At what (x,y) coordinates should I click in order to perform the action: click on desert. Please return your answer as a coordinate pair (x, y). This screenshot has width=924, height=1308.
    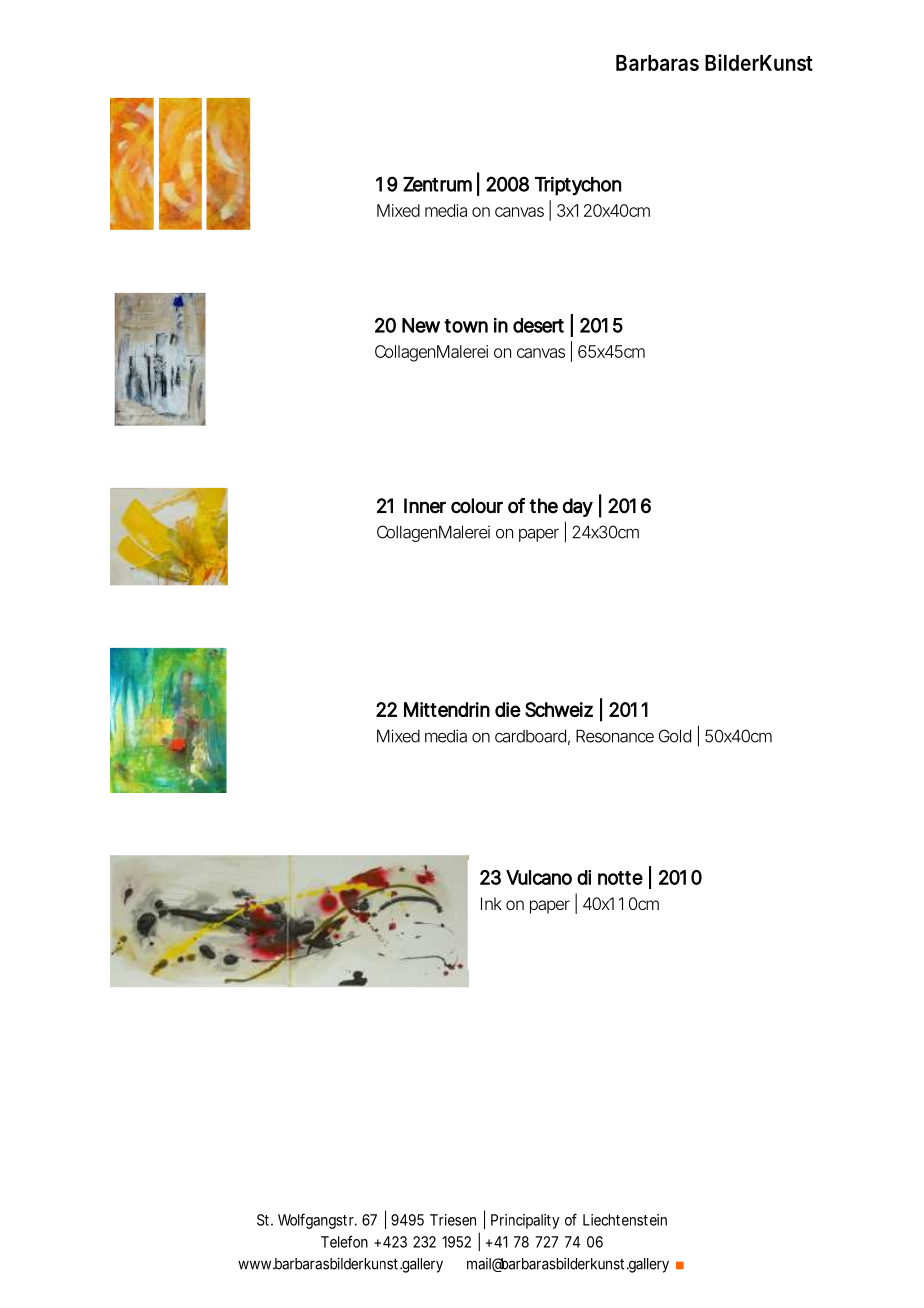
    Looking at the image, I should click on (538, 325).
